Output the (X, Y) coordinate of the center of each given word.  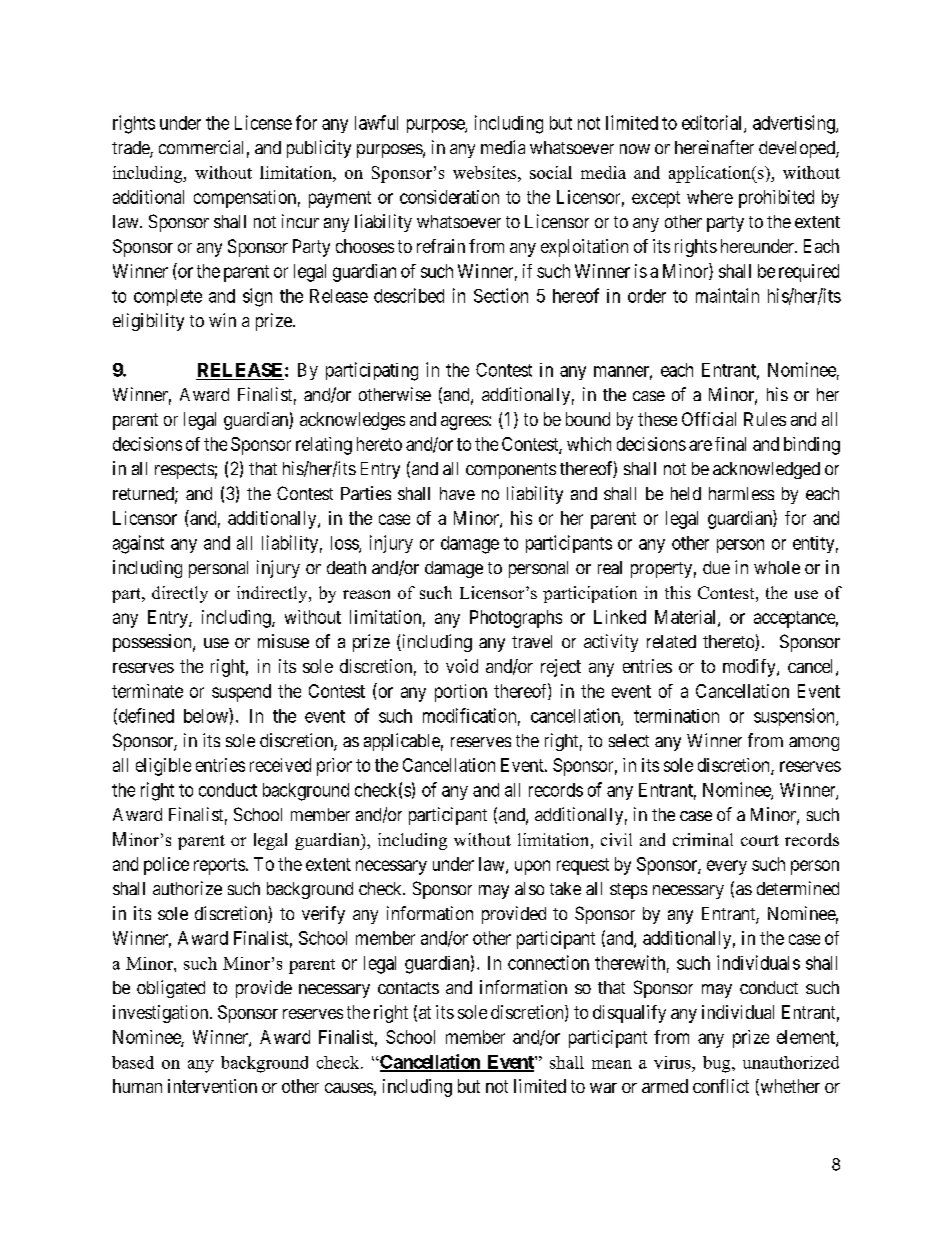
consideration (449, 197)
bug (718, 1064)
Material (687, 618)
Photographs (516, 619)
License (263, 122)
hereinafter (714, 147)
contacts (408, 988)
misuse (283, 641)
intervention (212, 1086)
